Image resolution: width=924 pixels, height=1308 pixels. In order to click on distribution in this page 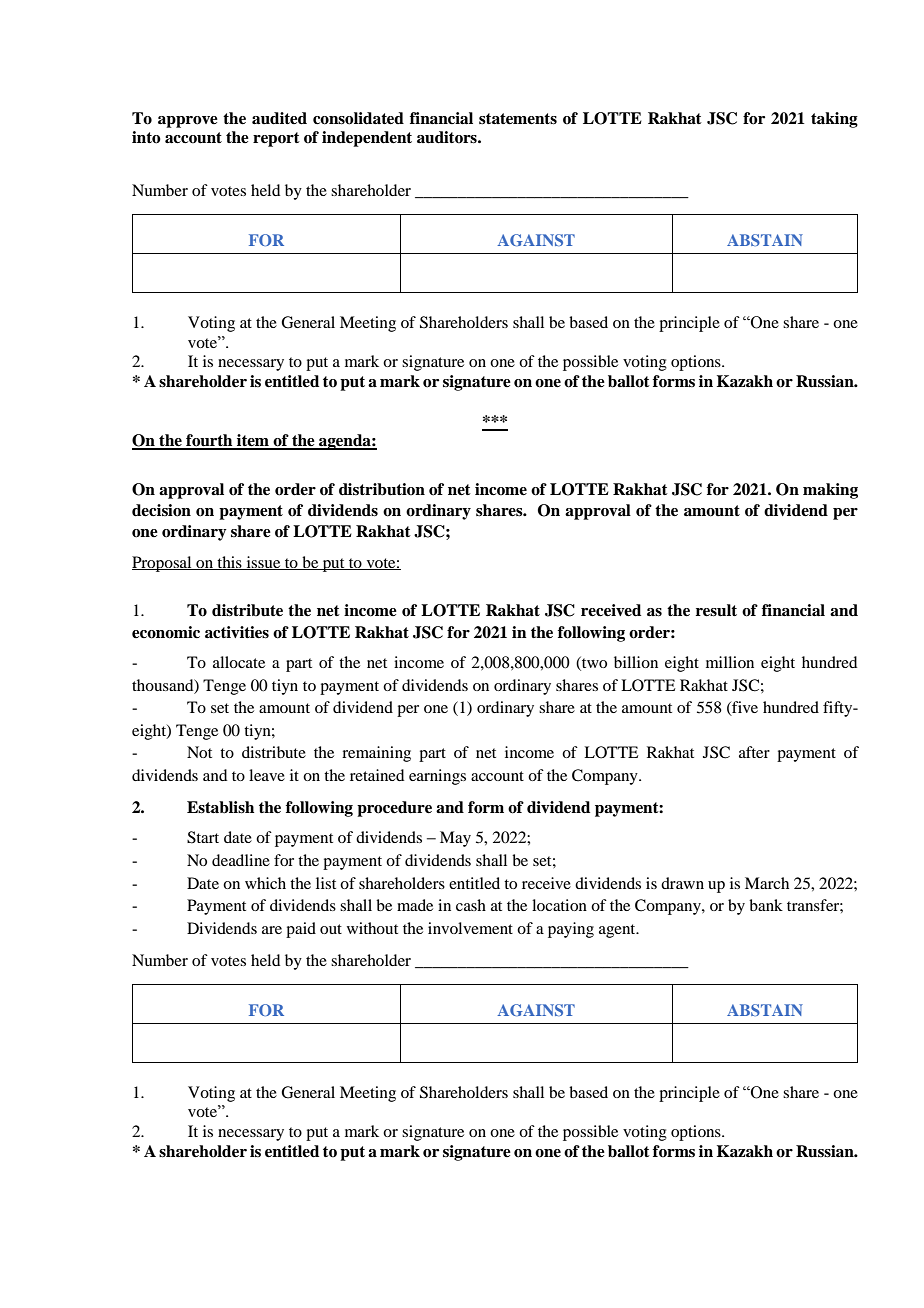, I will do `click(382, 489)`.
